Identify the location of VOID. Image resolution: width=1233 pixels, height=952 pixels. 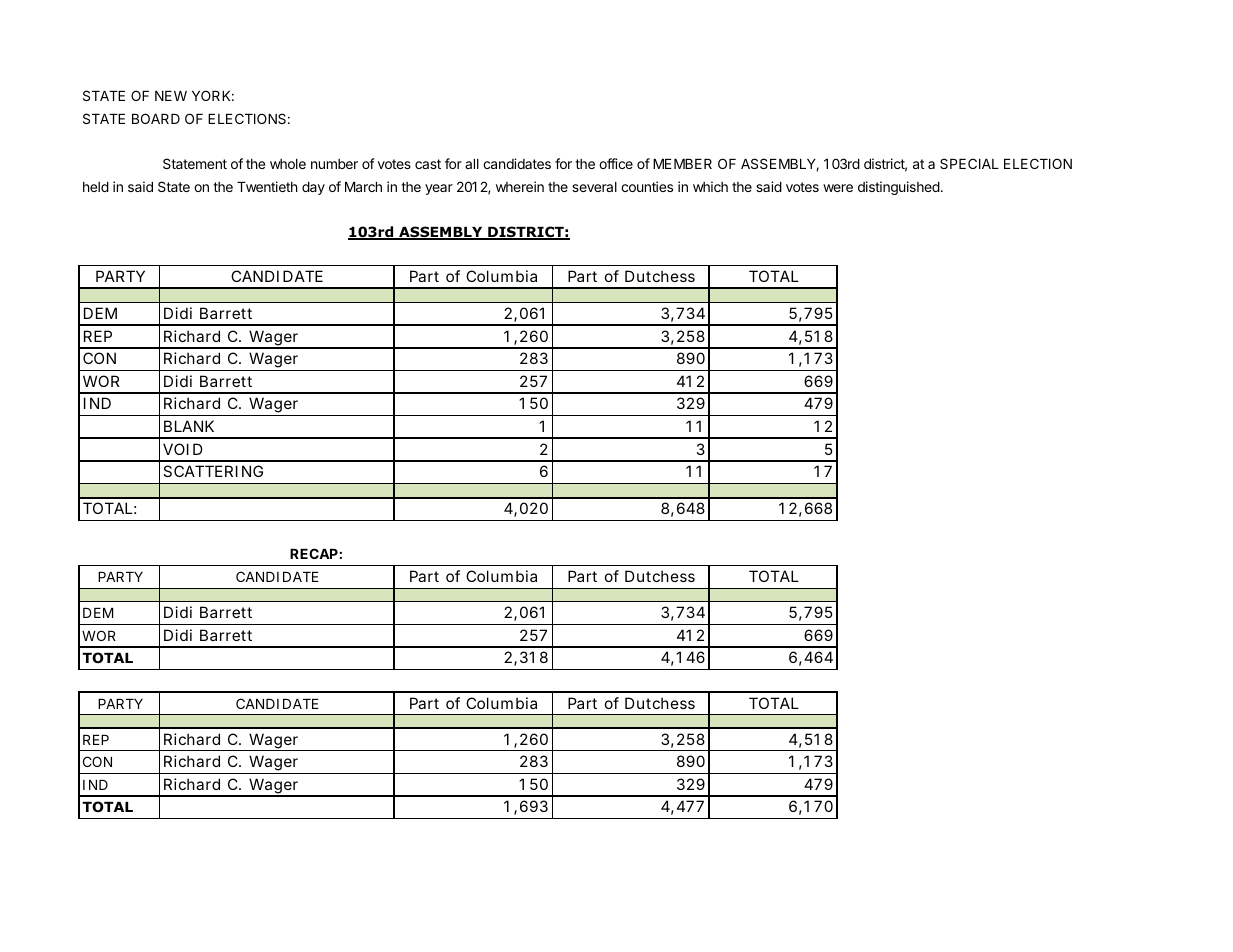
(183, 449).
